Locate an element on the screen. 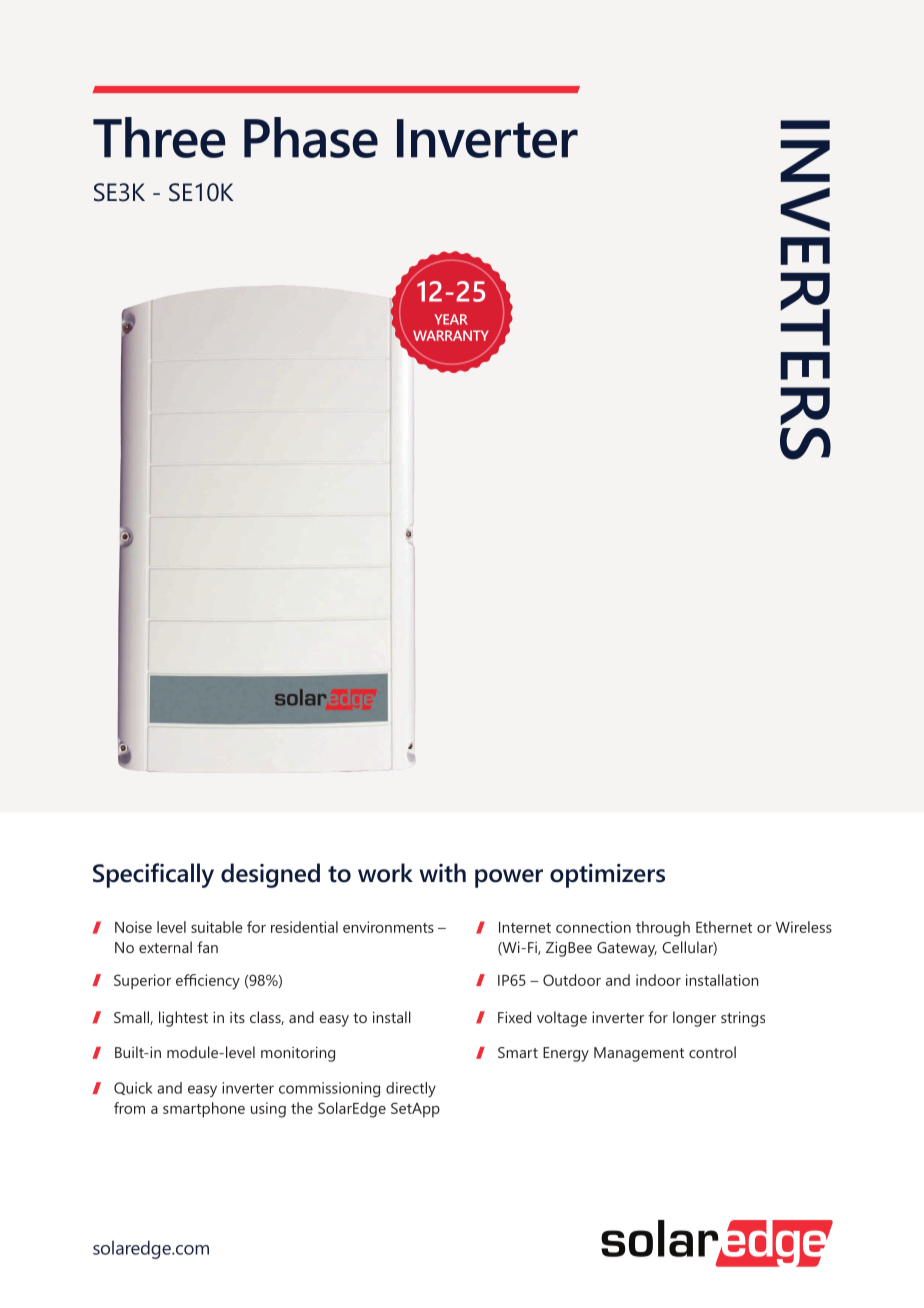  Specifically is located at coordinates (153, 875).
